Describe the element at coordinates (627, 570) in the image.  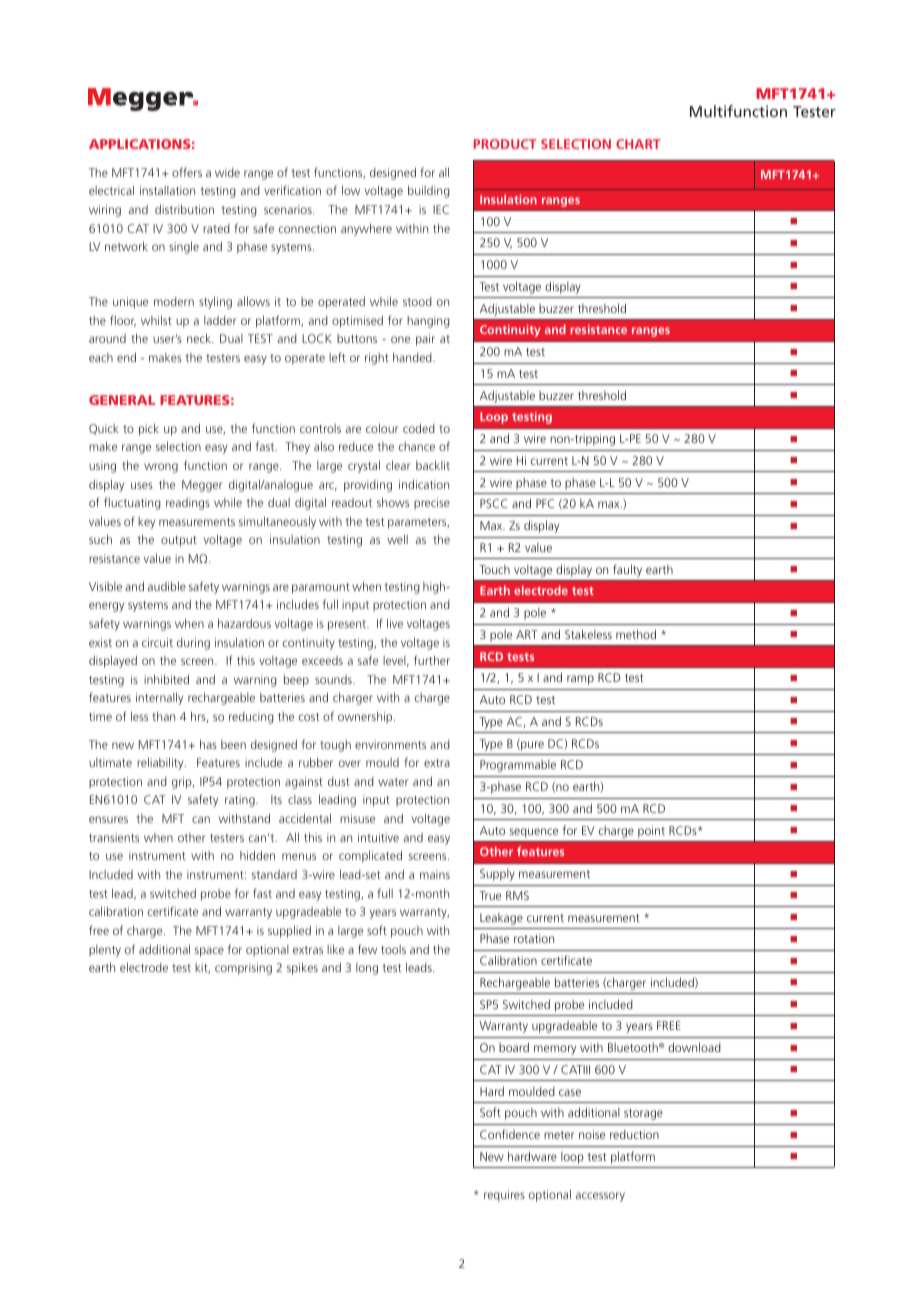
I see `faulty` at that location.
